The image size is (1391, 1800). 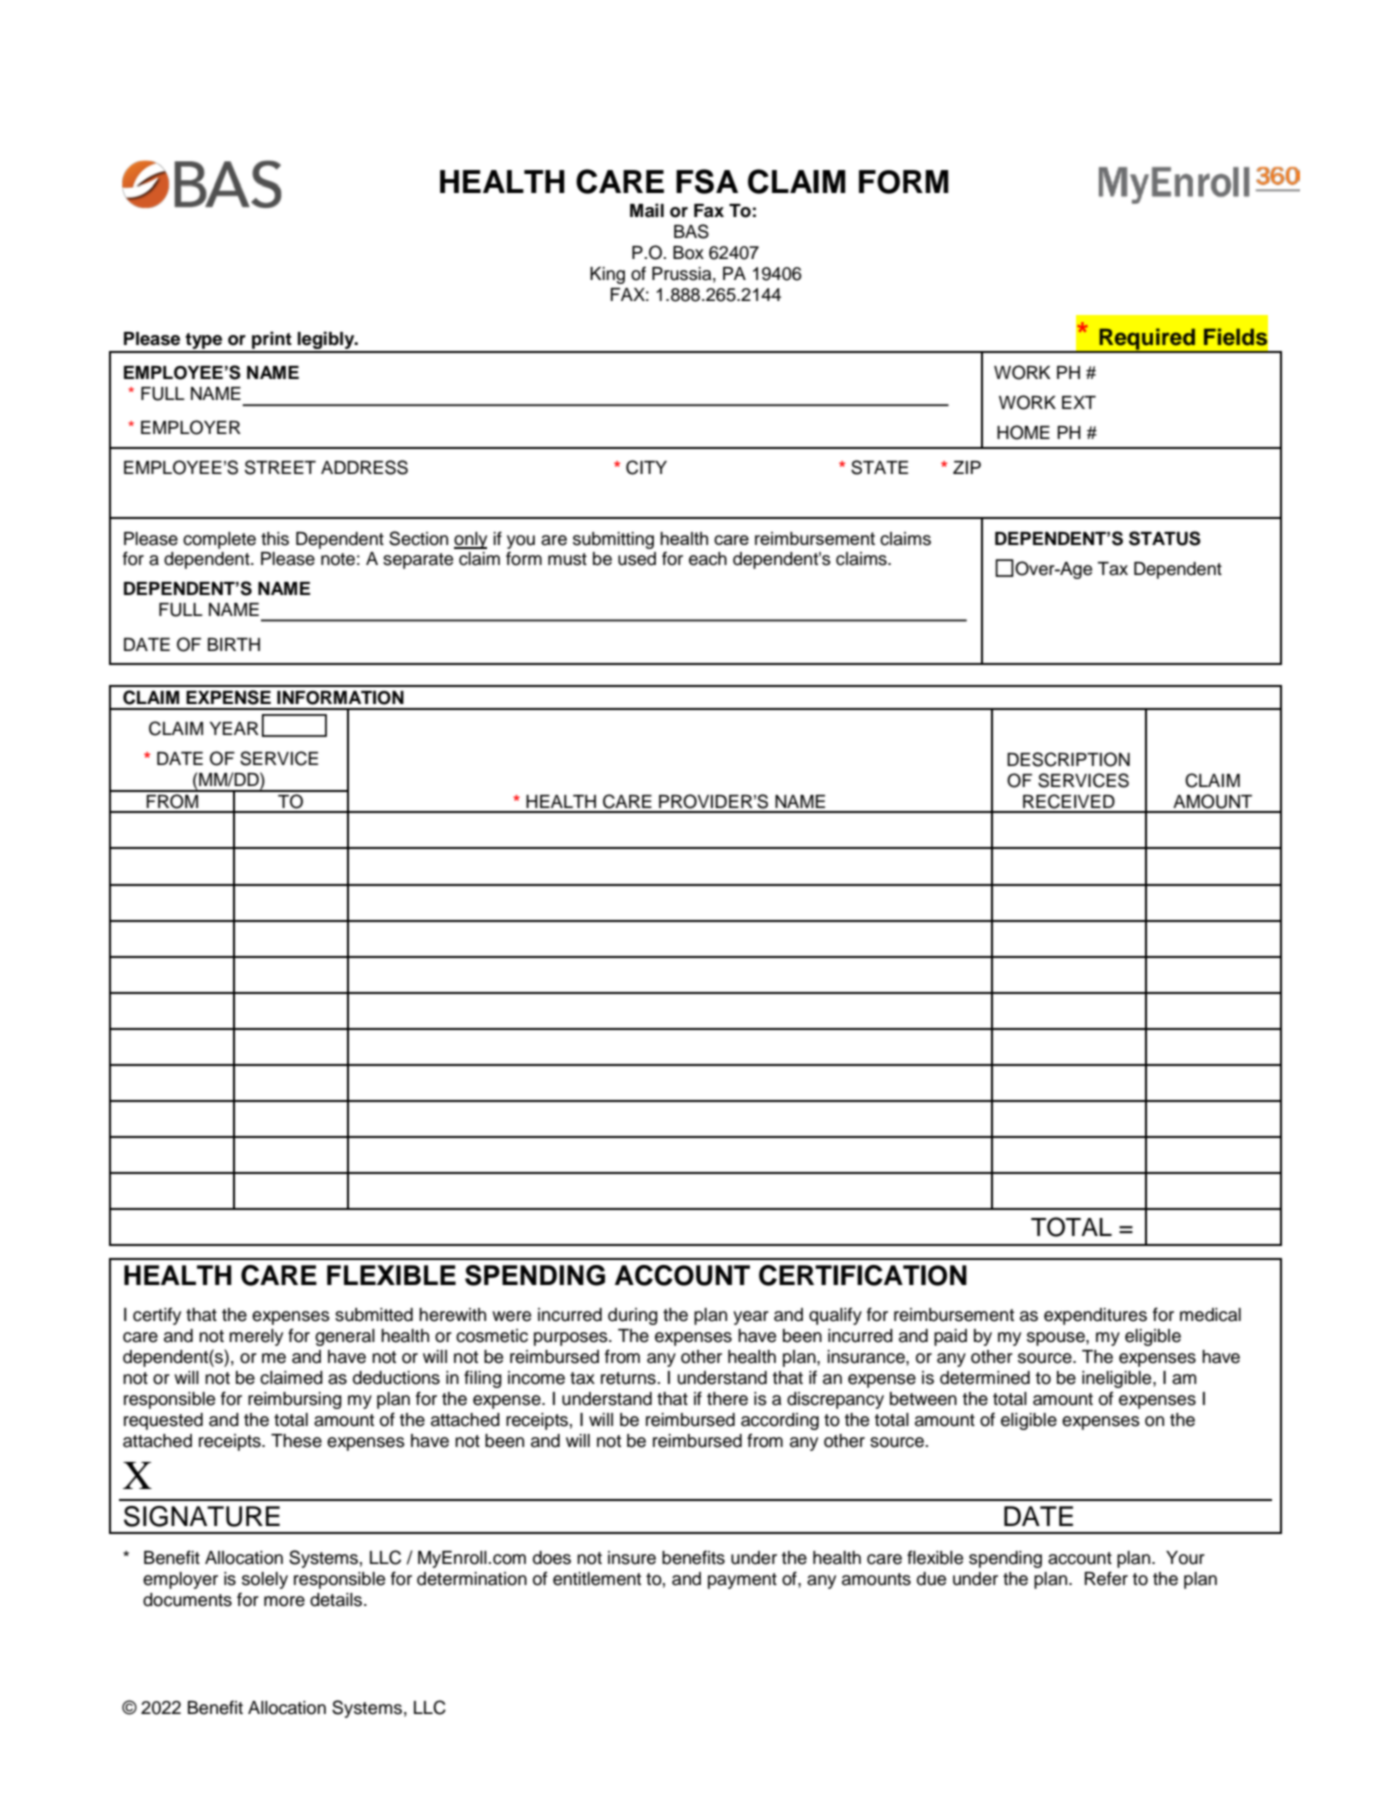 What do you see at coordinates (1079, 402) in the screenshot?
I see `EXT` at bounding box center [1079, 402].
